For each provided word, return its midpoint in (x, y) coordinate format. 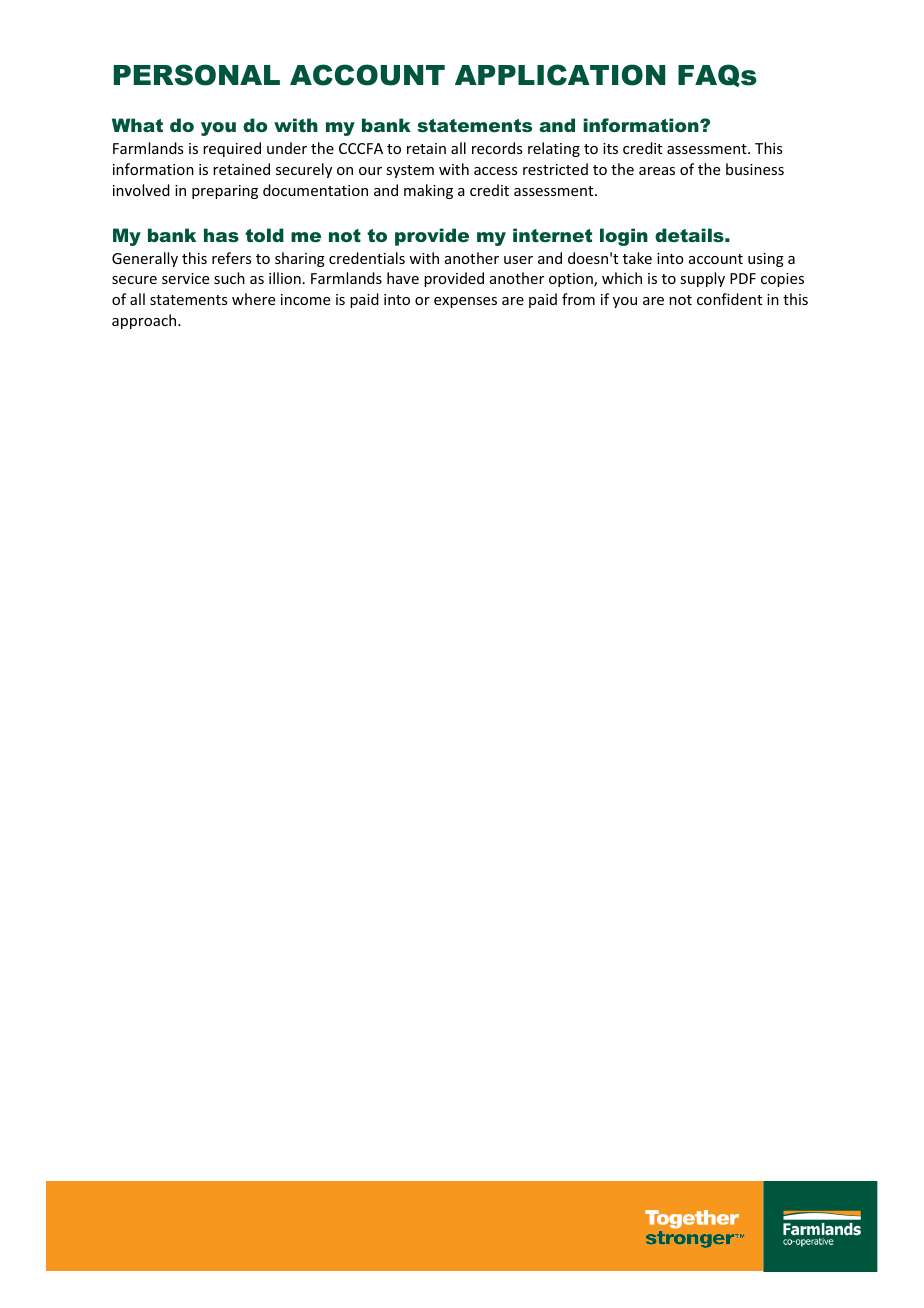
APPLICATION (560, 75)
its (610, 148)
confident (729, 299)
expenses (465, 302)
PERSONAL (197, 75)
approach (145, 321)
